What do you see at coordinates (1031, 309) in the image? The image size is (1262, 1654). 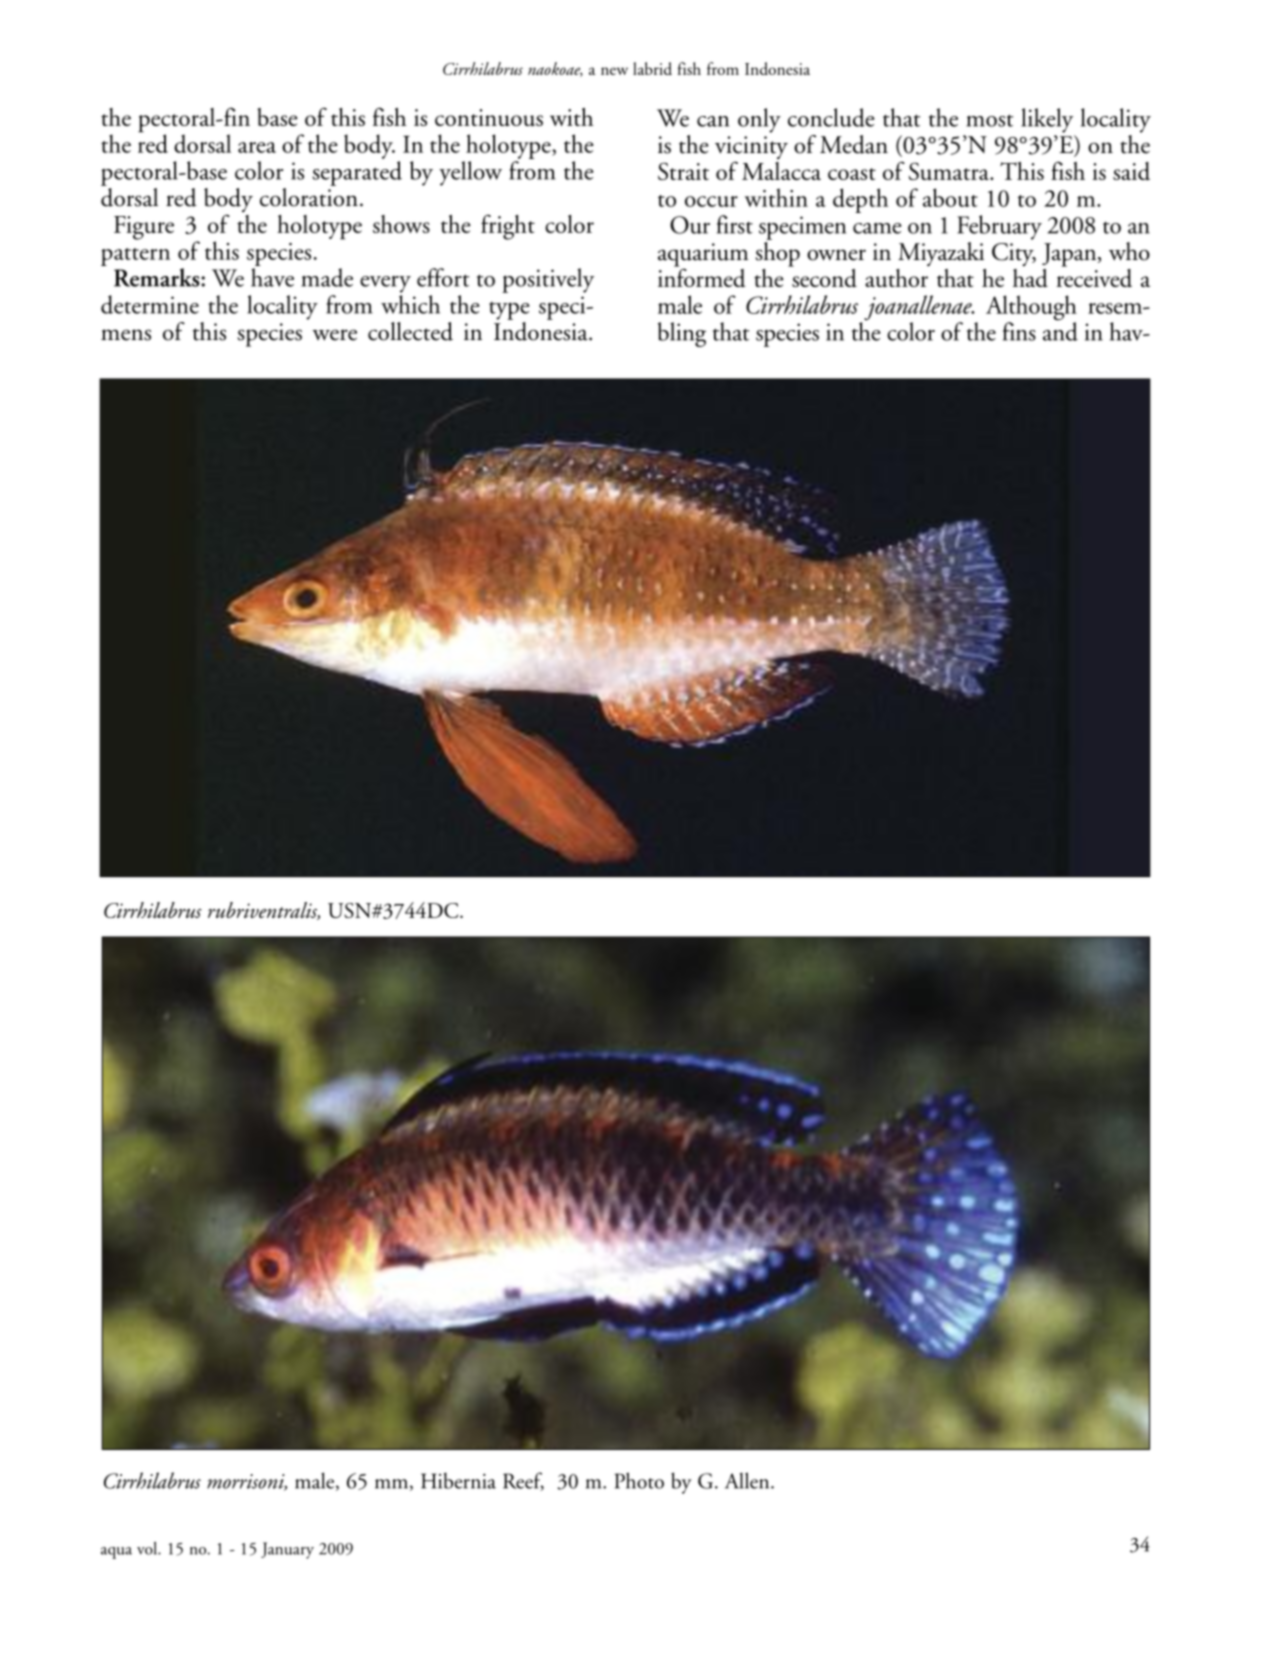 I see `Although` at bounding box center [1031, 309].
